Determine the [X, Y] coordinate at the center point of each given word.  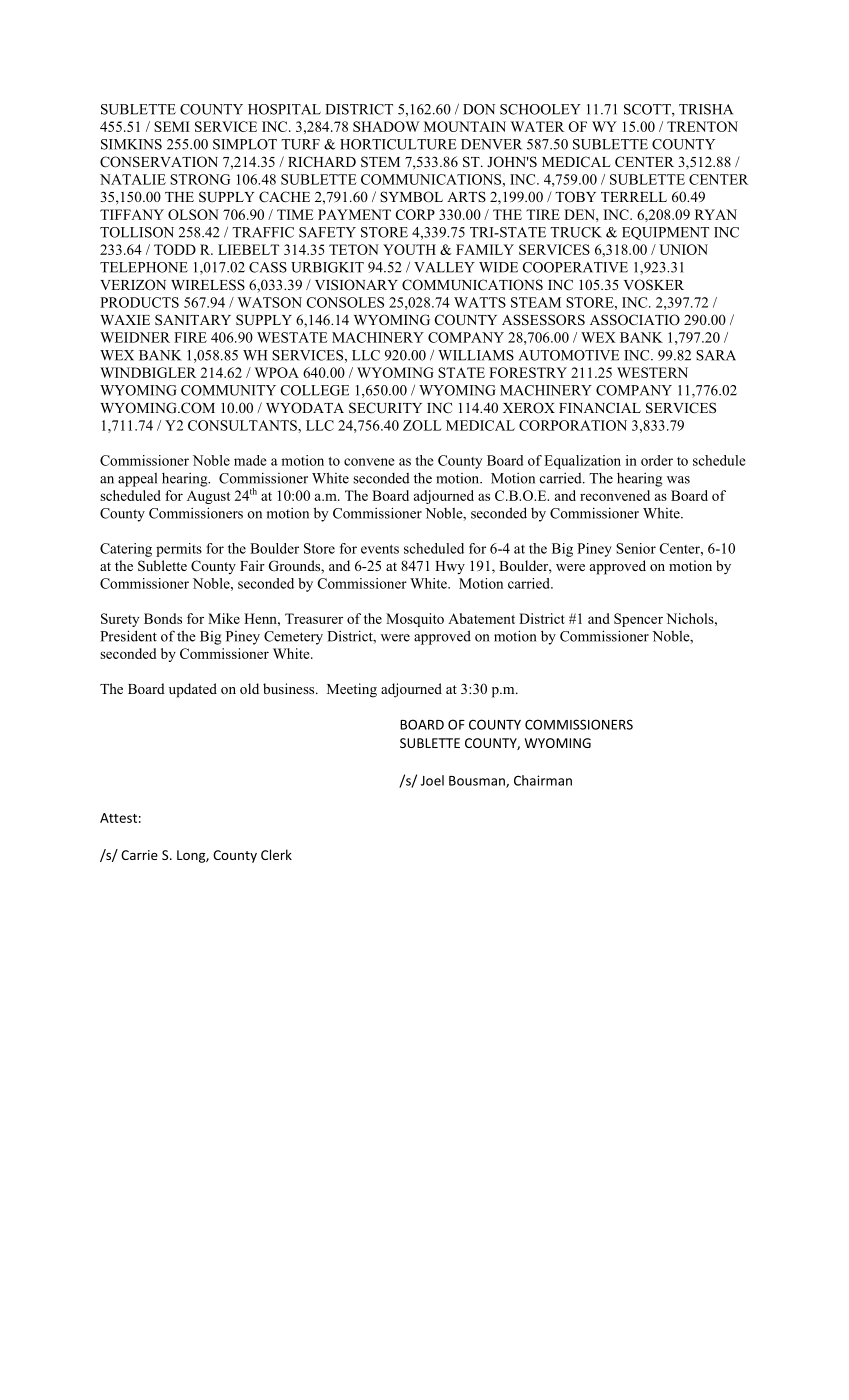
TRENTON [702, 126]
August [208, 497]
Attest [118, 818]
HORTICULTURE [398, 144]
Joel [432, 780]
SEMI [172, 126]
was [678, 480]
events [380, 549]
